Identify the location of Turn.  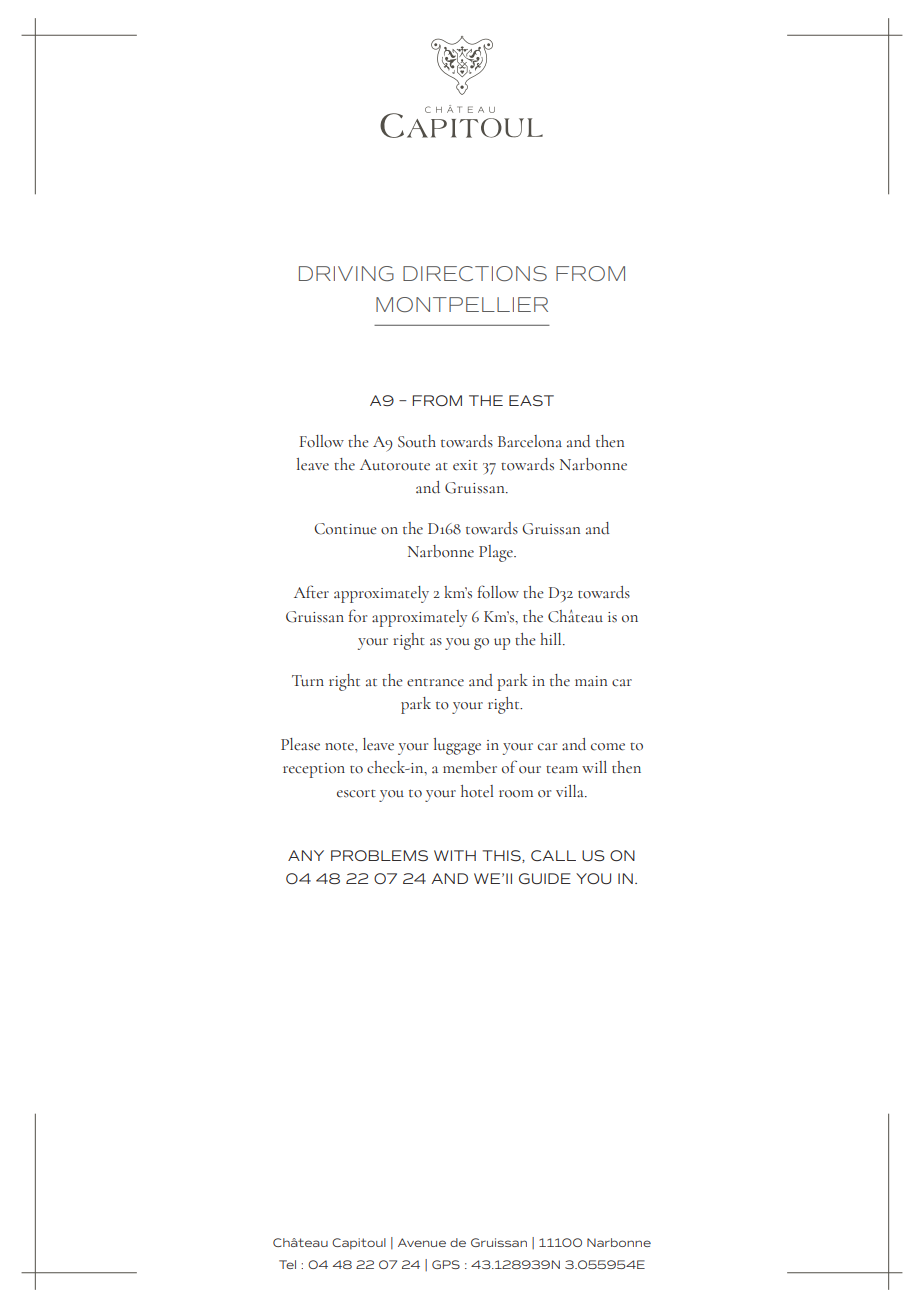
(308, 681).
